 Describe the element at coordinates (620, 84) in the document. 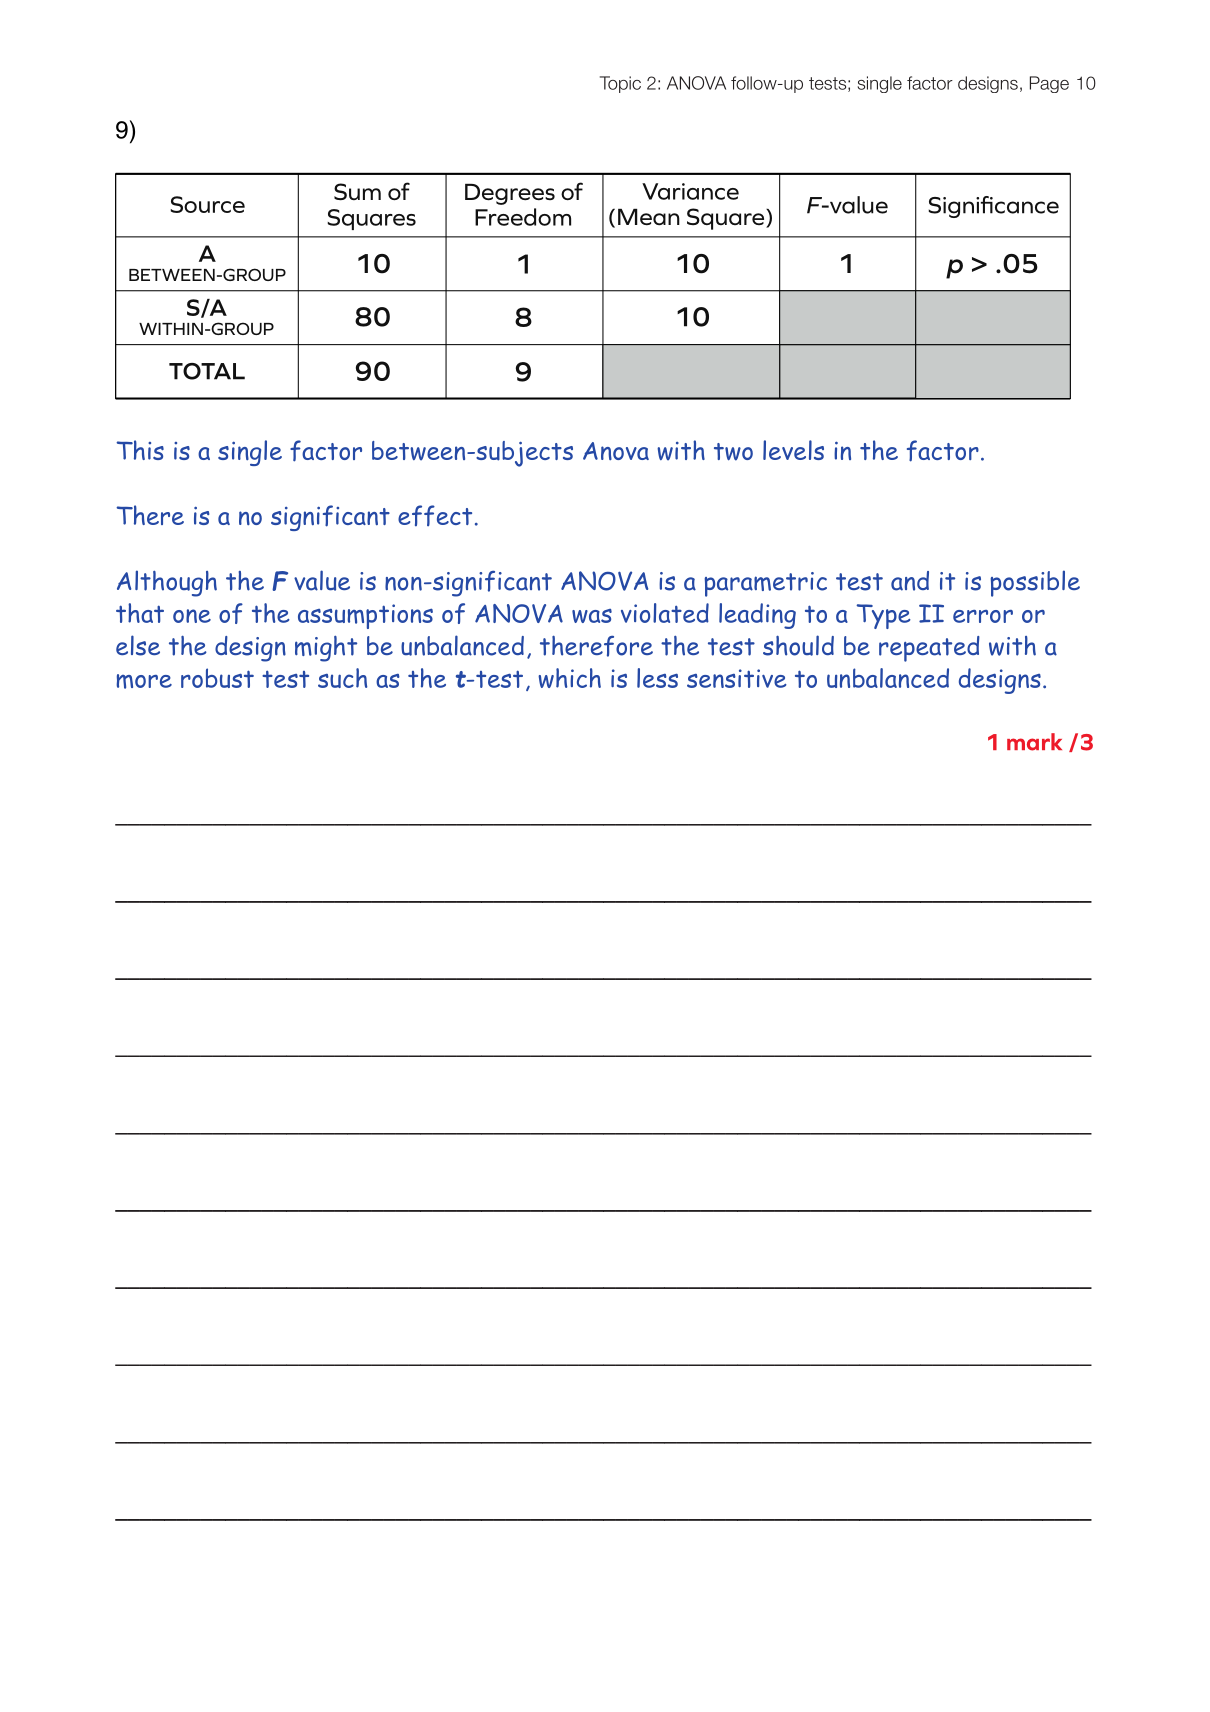

I see `Topic` at that location.
